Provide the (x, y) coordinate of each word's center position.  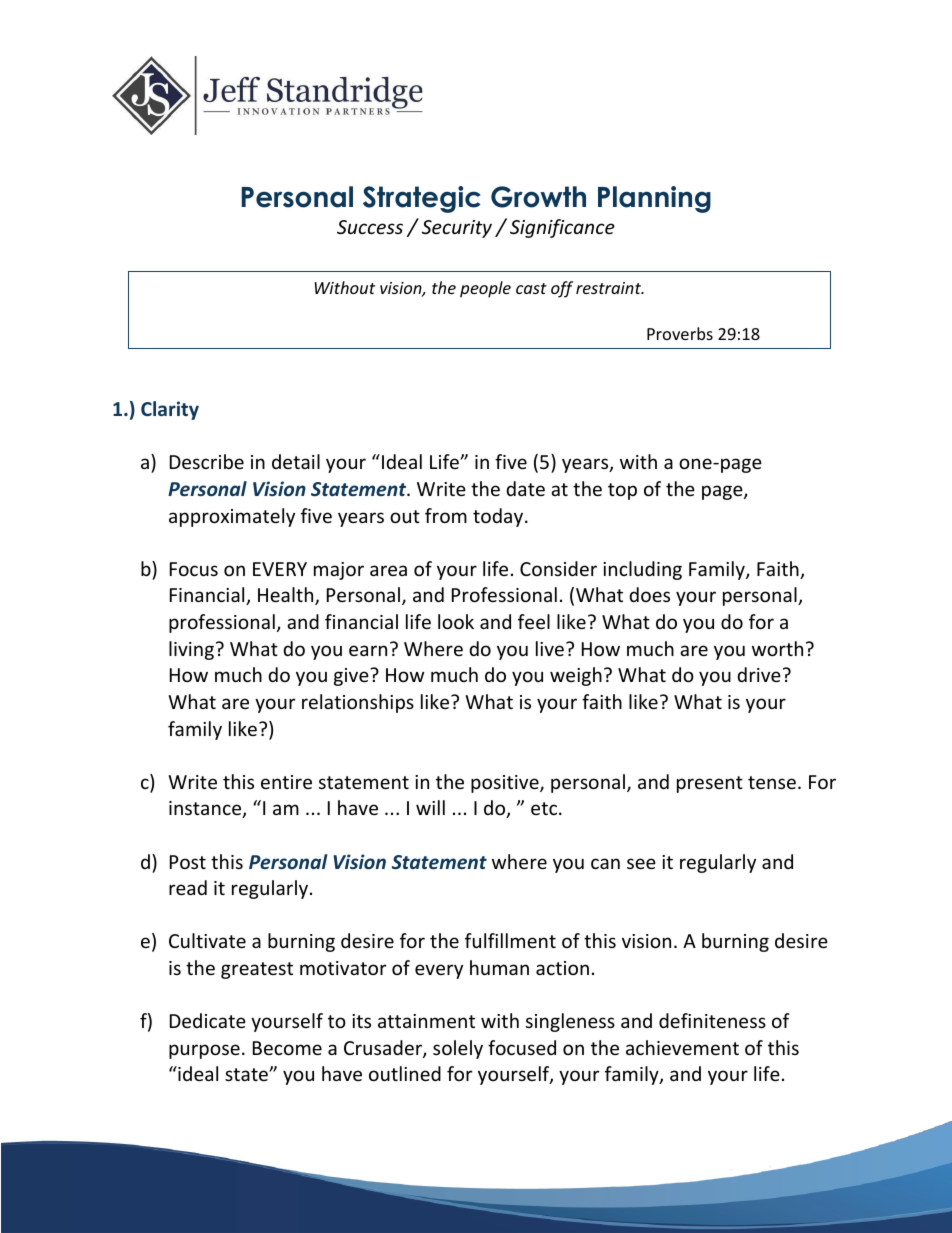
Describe (207, 461)
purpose (204, 1051)
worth (777, 648)
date (525, 488)
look (456, 621)
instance (206, 809)
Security (457, 229)
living (191, 650)
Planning (654, 199)
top (622, 491)
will (430, 807)
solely (458, 1049)
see (641, 863)
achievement (682, 1047)
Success (370, 227)
